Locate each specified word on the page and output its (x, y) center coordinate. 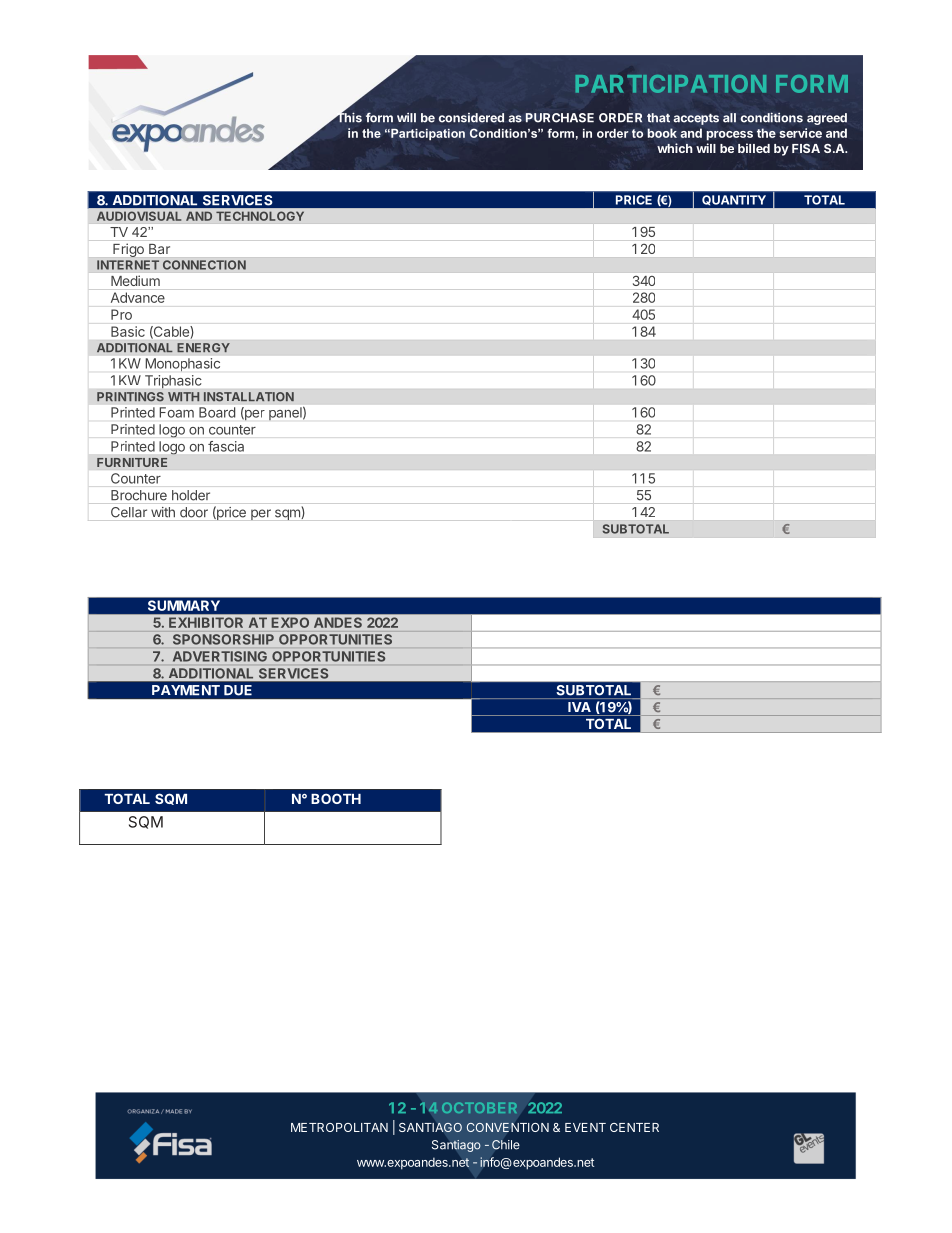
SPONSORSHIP (223, 639)
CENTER (634, 1127)
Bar (159, 249)
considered (471, 118)
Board (217, 412)
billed (754, 148)
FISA (806, 148)
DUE (238, 690)
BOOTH (336, 798)
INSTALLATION (248, 397)
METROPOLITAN (339, 1127)
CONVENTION (508, 1127)
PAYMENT (186, 690)
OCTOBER (479, 1108)
